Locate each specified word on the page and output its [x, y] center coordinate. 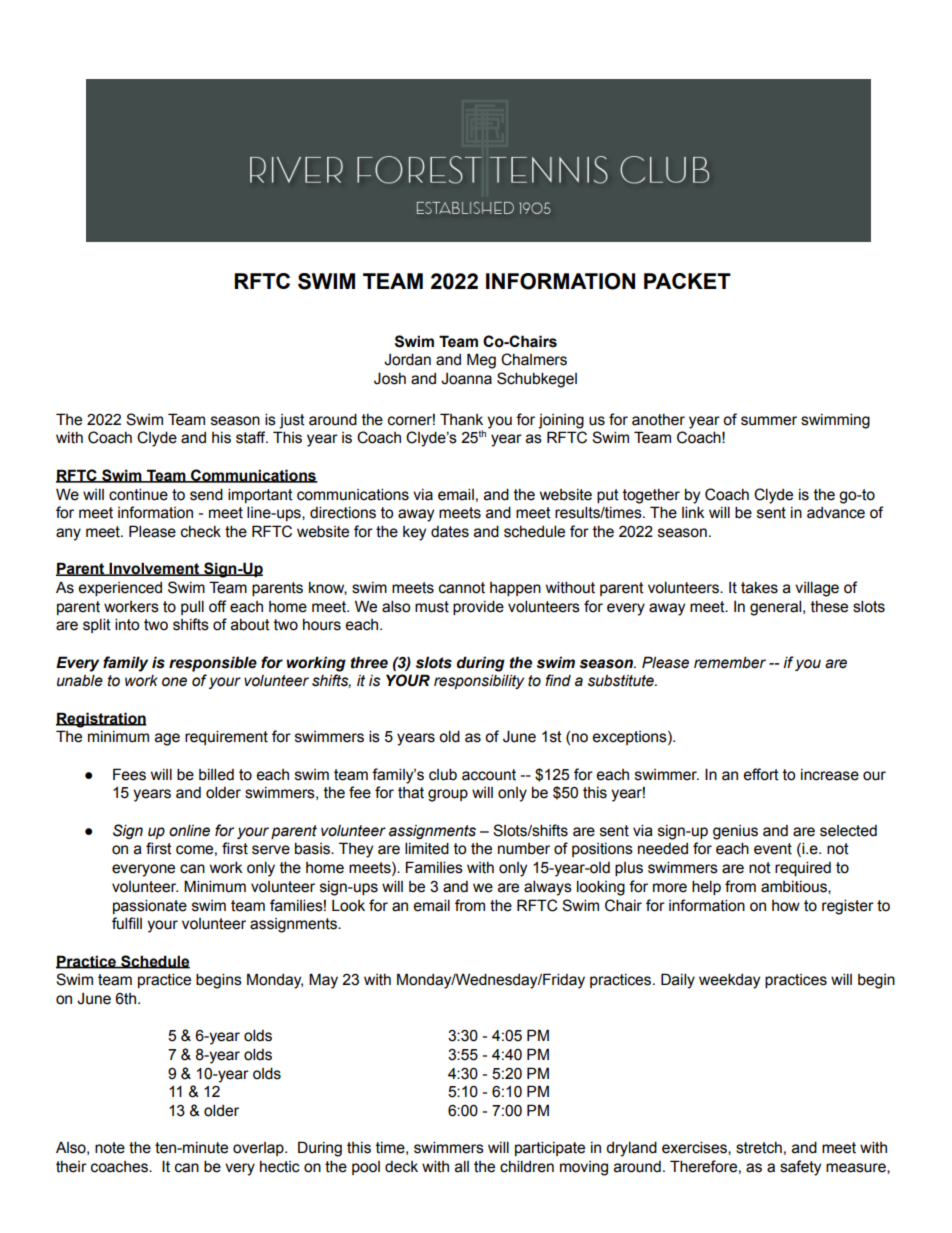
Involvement [154, 569]
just [292, 421]
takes [759, 588]
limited [427, 848]
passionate [150, 906]
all [462, 1166]
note [110, 1148]
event [773, 849]
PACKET [687, 281]
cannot [462, 588]
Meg [481, 361]
